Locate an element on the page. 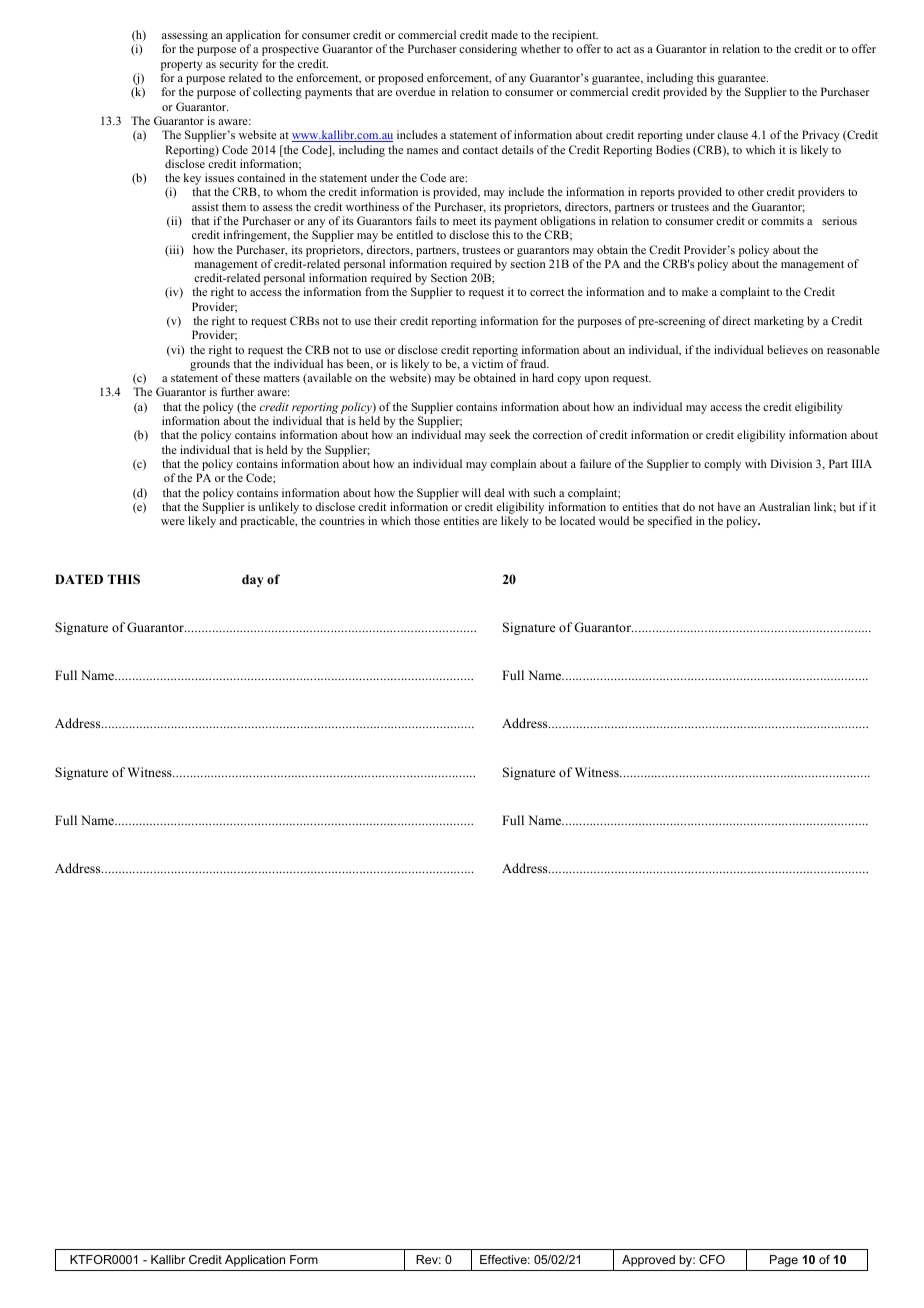 This document has width=924, height=1308. Page is located at coordinates (784, 1261).
